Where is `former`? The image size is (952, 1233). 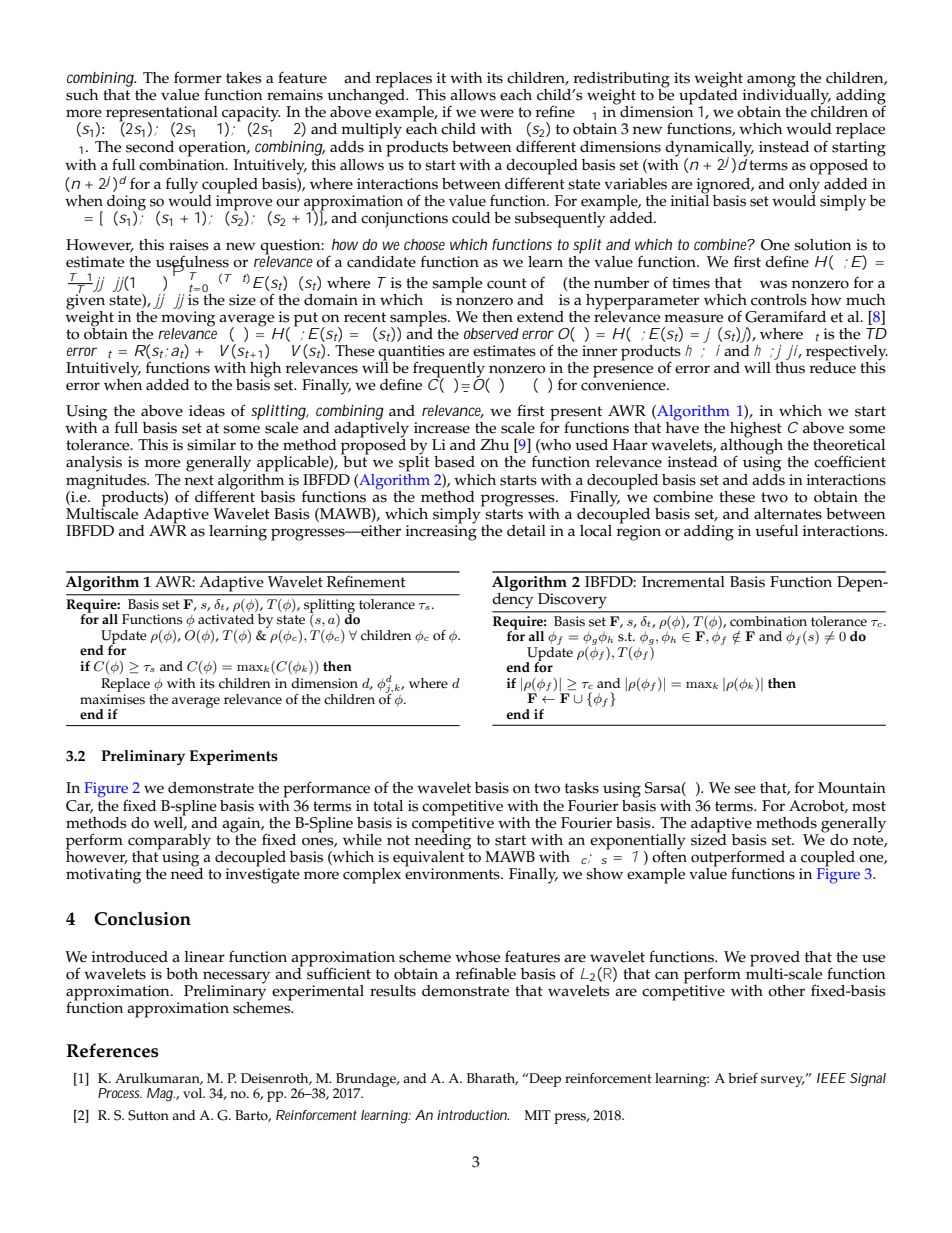 former is located at coordinates (198, 77).
